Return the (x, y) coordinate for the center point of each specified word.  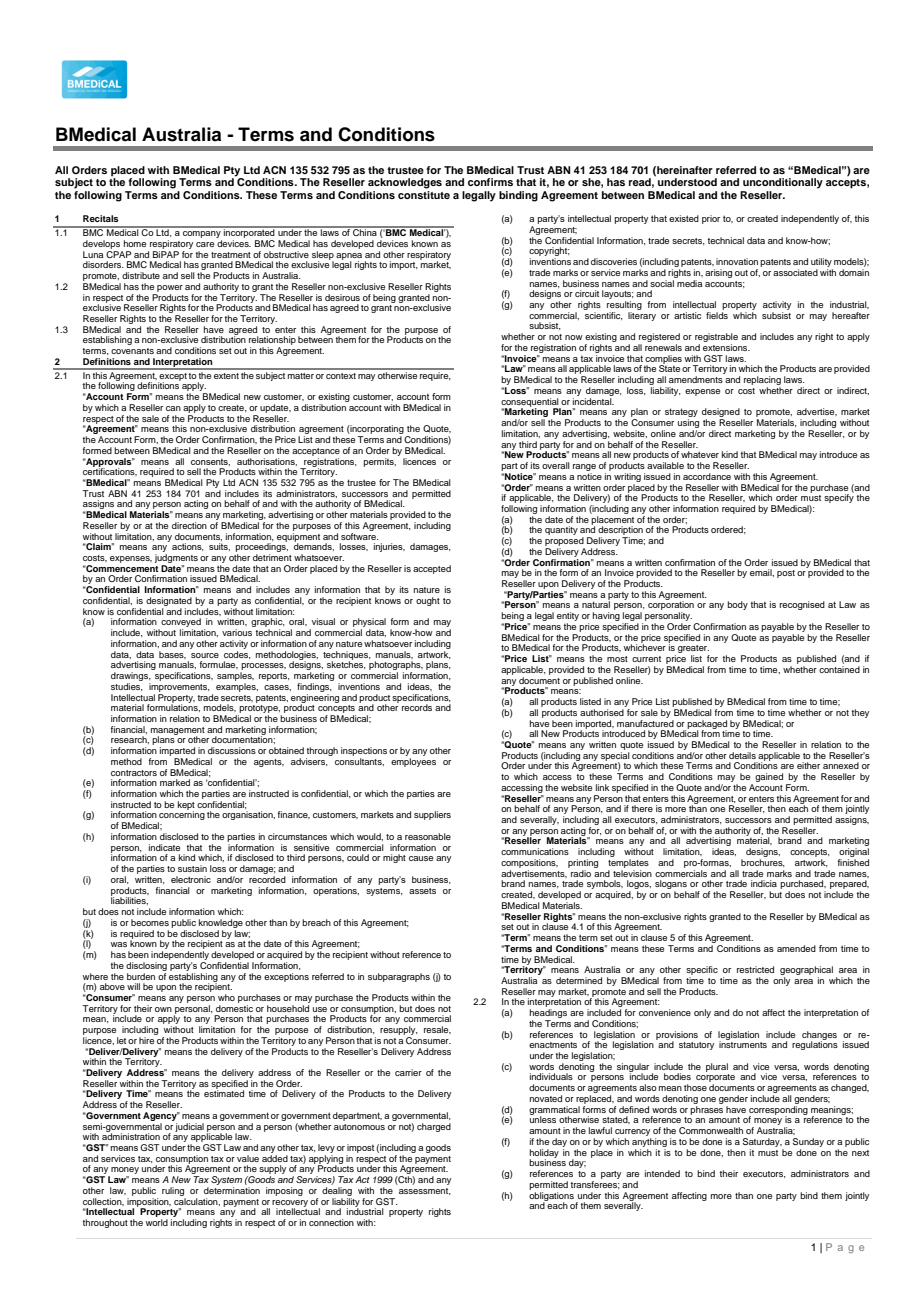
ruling (173, 1191)
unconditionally (783, 183)
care (205, 244)
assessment (425, 1191)
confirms (490, 182)
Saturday (762, 1142)
